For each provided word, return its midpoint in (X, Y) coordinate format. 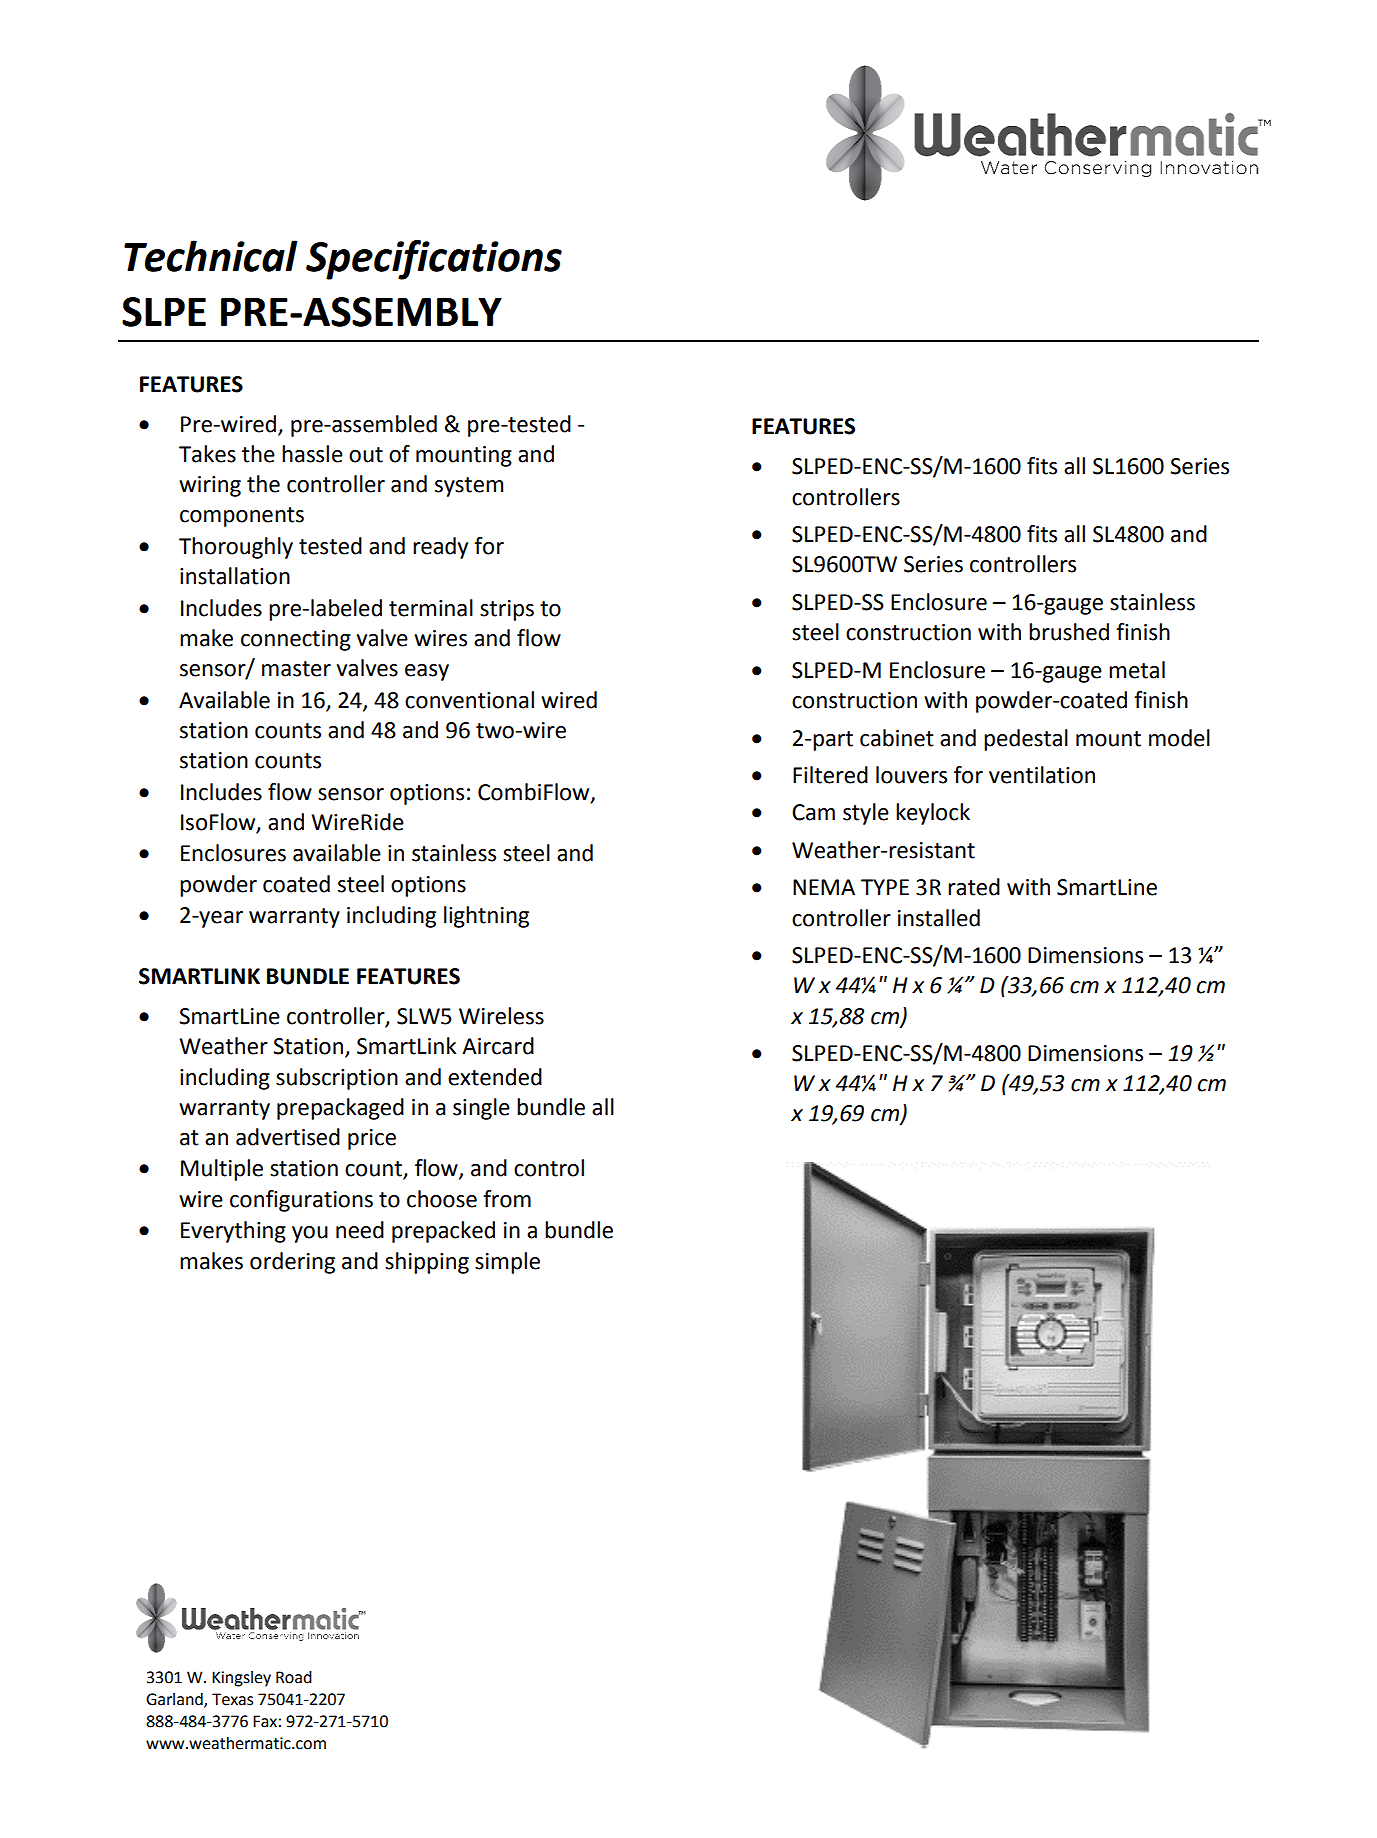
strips (507, 610)
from (507, 1199)
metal (1137, 670)
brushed (1069, 632)
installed (939, 918)
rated (974, 887)
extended (495, 1077)
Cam (813, 812)
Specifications (434, 260)
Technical (211, 256)
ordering (292, 1263)
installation (235, 576)
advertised (288, 1137)
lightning (486, 917)
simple (507, 1263)
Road (294, 1677)
